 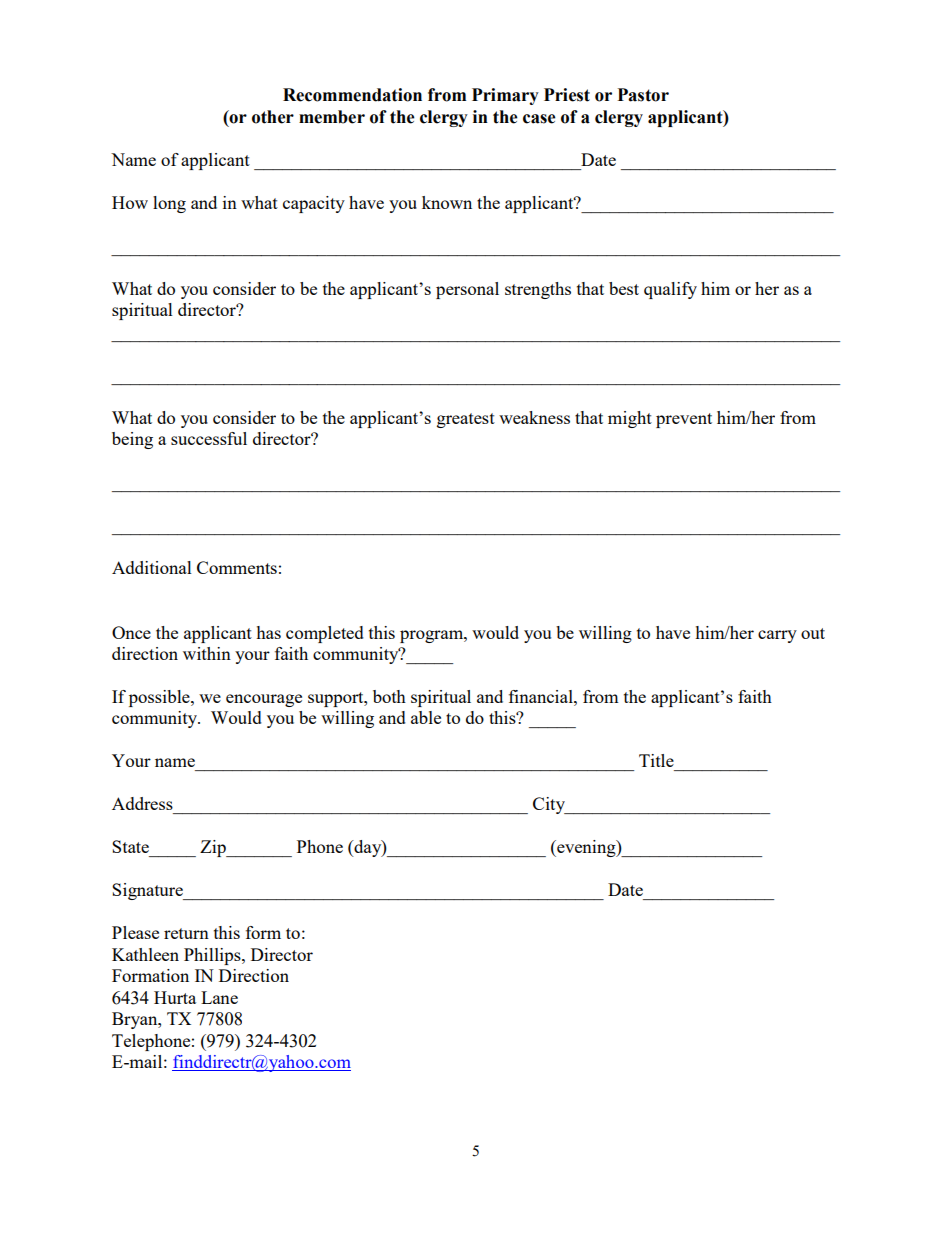 I want to click on Comments, so click(x=237, y=567).
